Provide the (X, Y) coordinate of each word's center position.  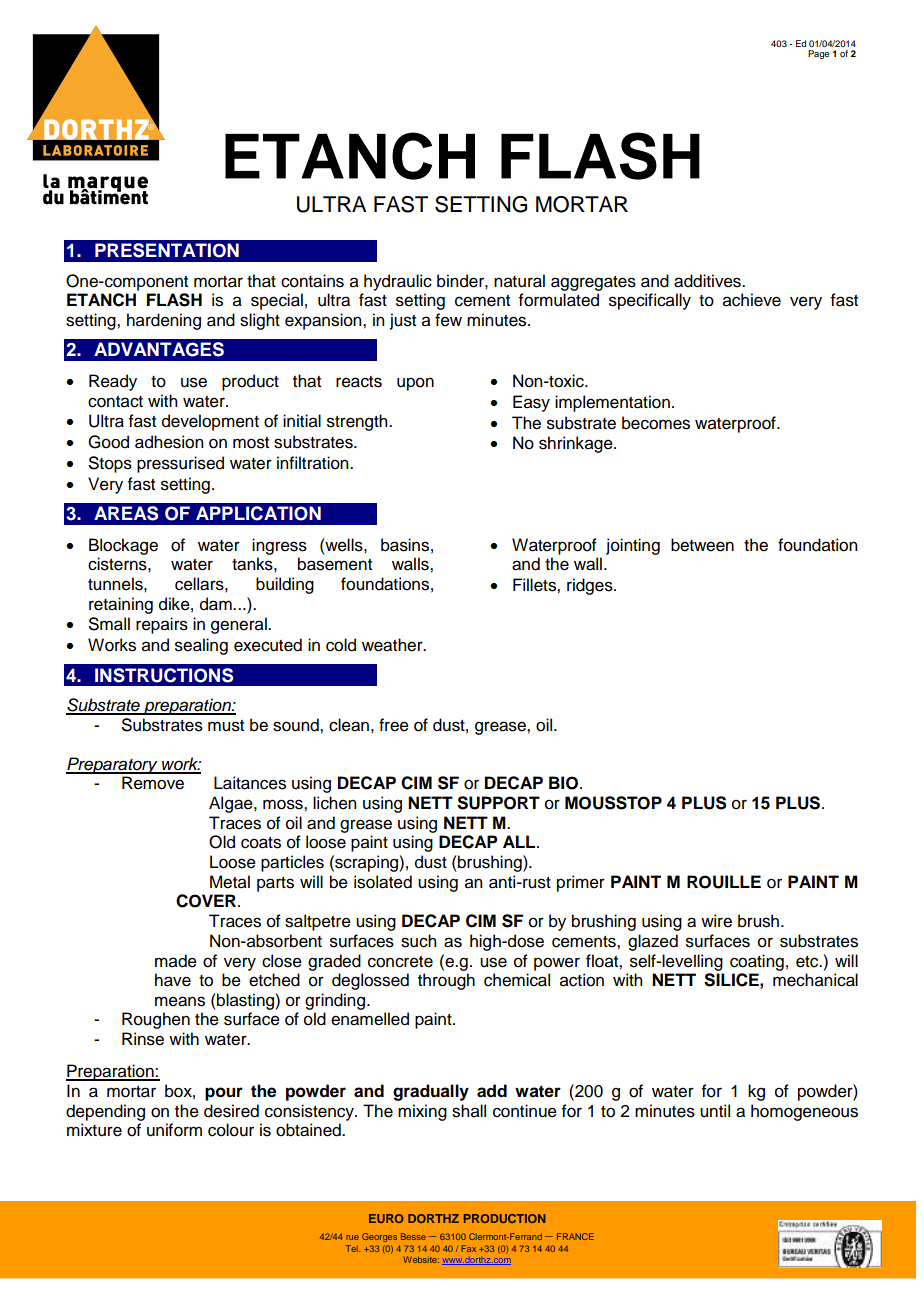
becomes (656, 423)
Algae (232, 804)
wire (716, 921)
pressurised (180, 464)
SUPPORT (498, 803)
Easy (531, 403)
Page (818, 54)
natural (519, 281)
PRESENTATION (167, 250)
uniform (174, 1130)
